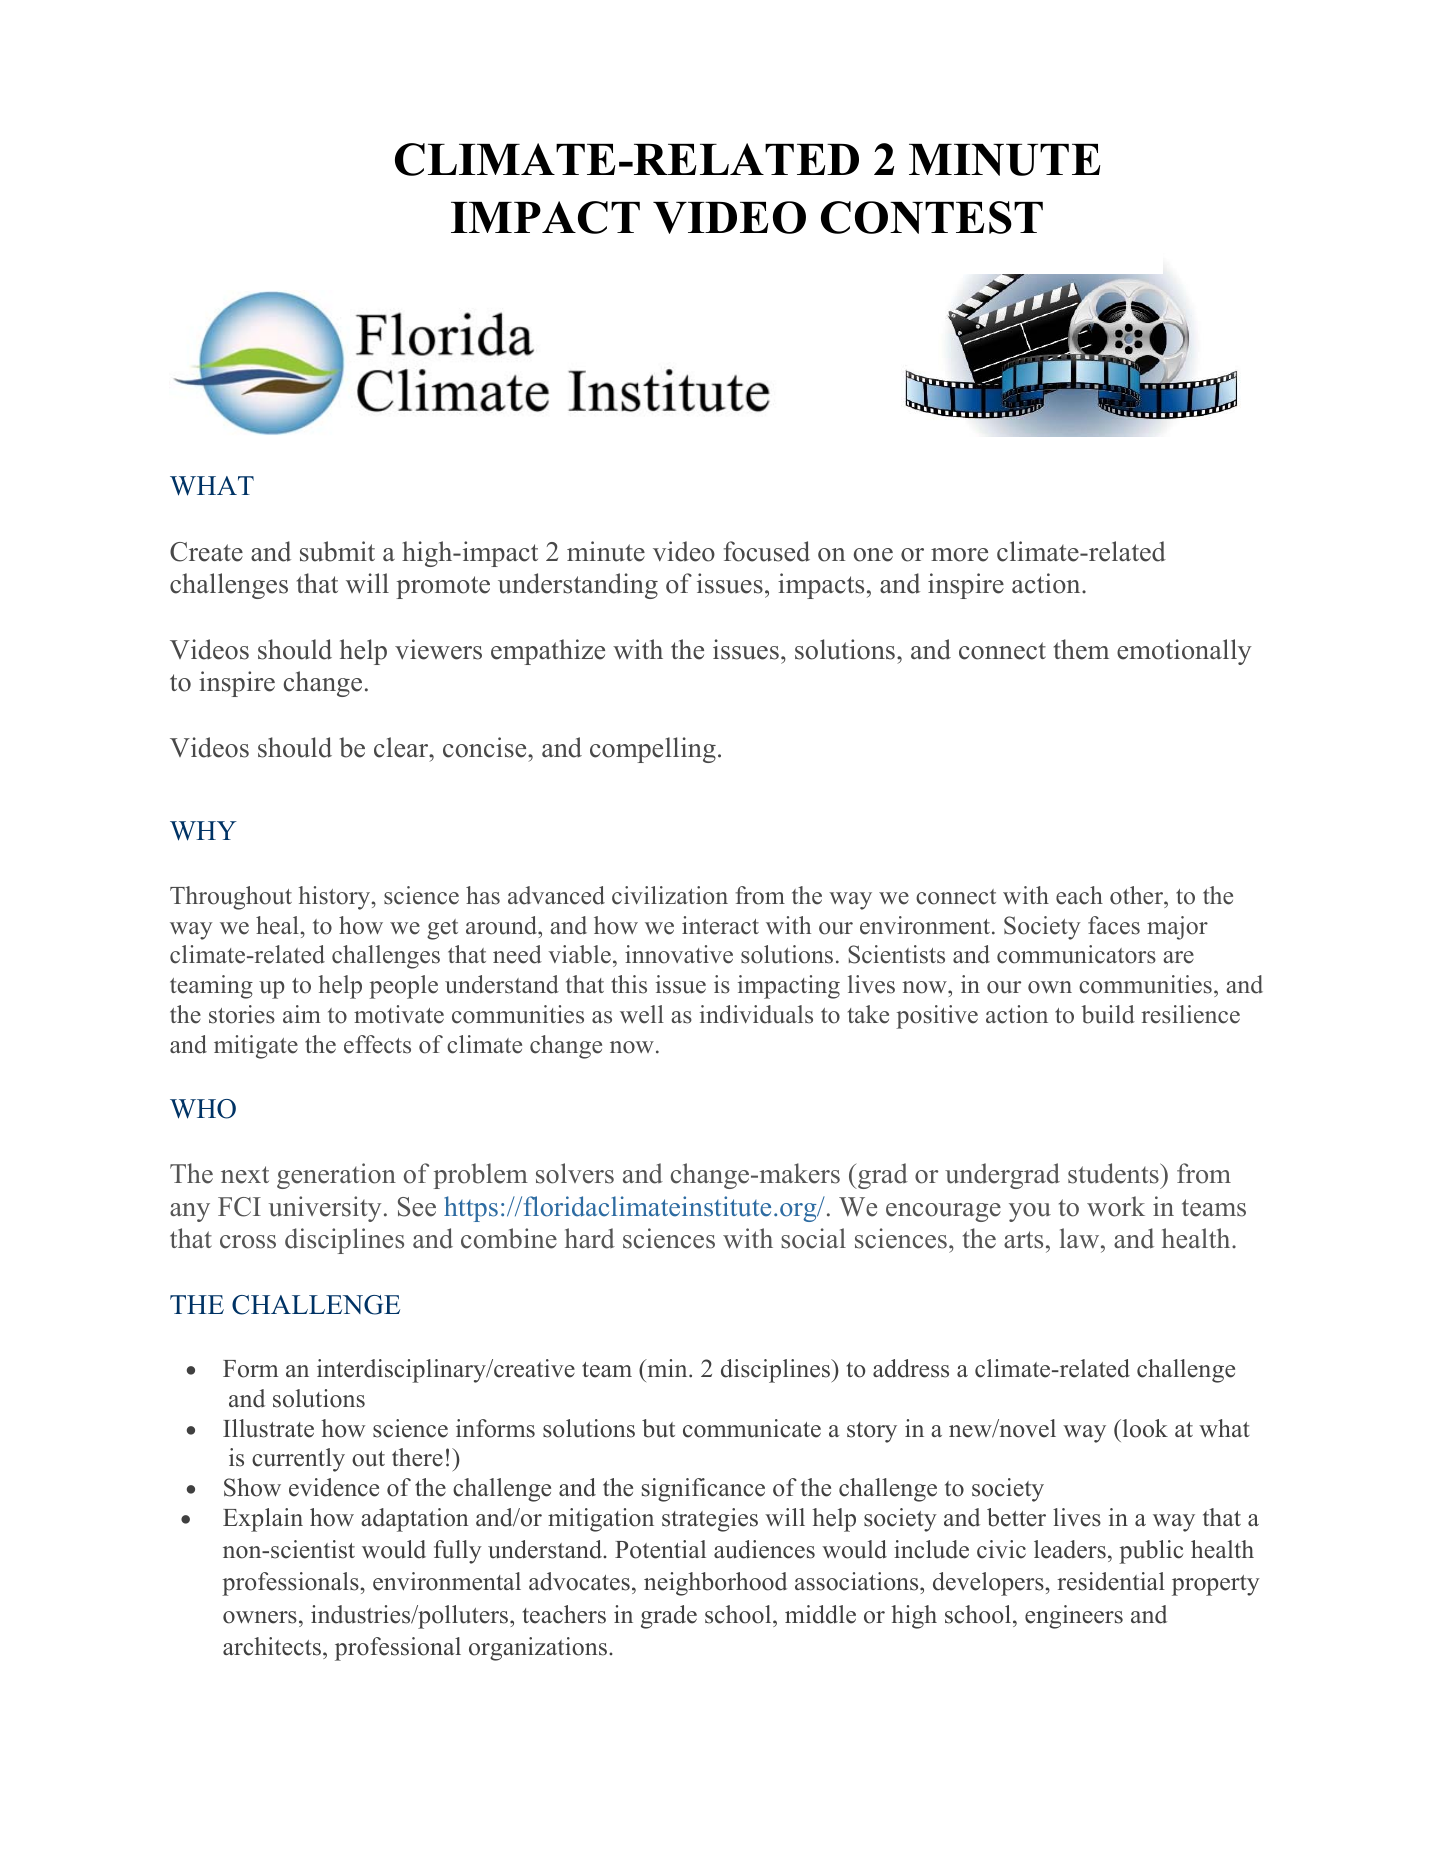  What do you see at coordinates (337, 551) in the page?
I see `submit` at bounding box center [337, 551].
